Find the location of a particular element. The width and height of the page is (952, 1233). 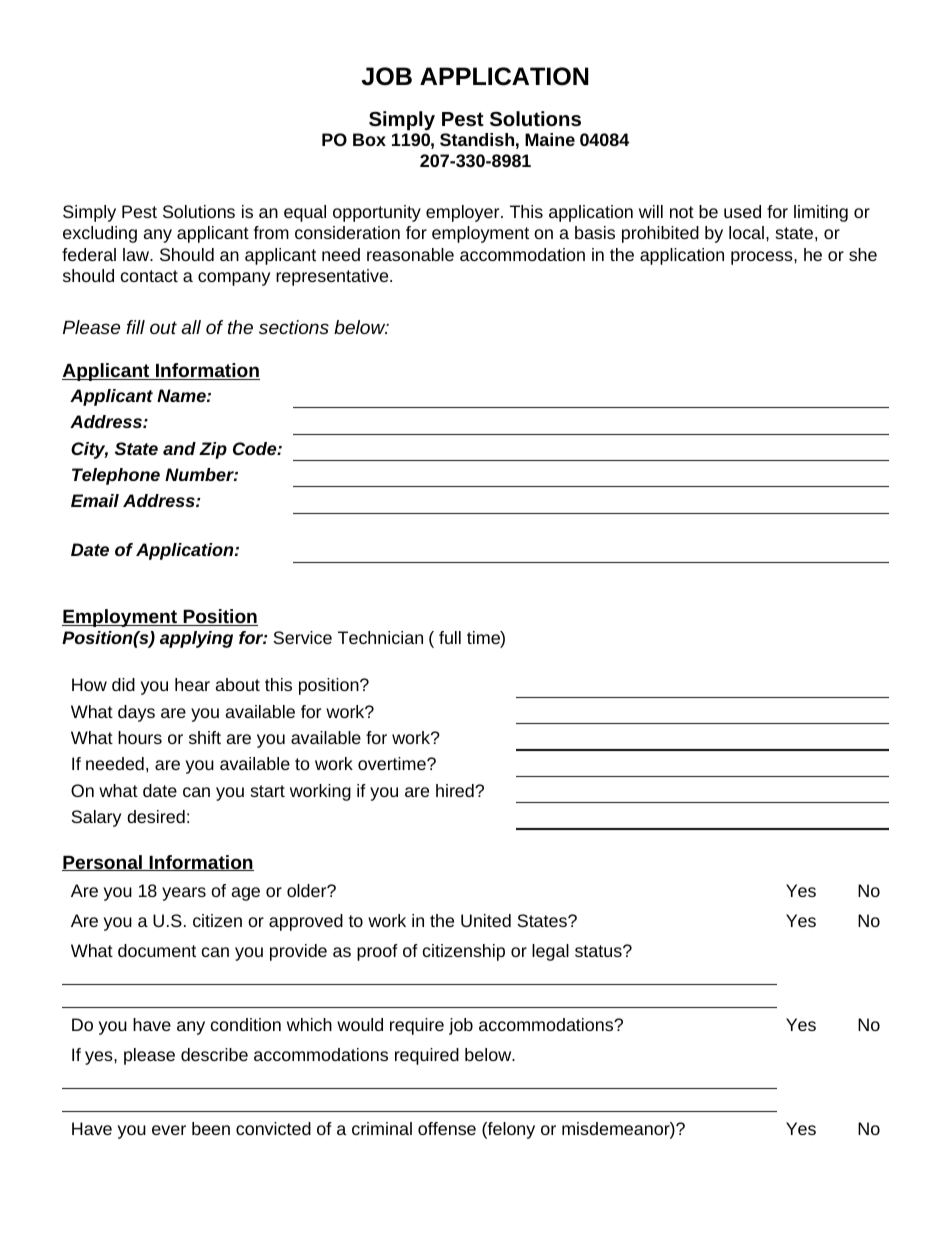

Technician is located at coordinates (380, 637).
